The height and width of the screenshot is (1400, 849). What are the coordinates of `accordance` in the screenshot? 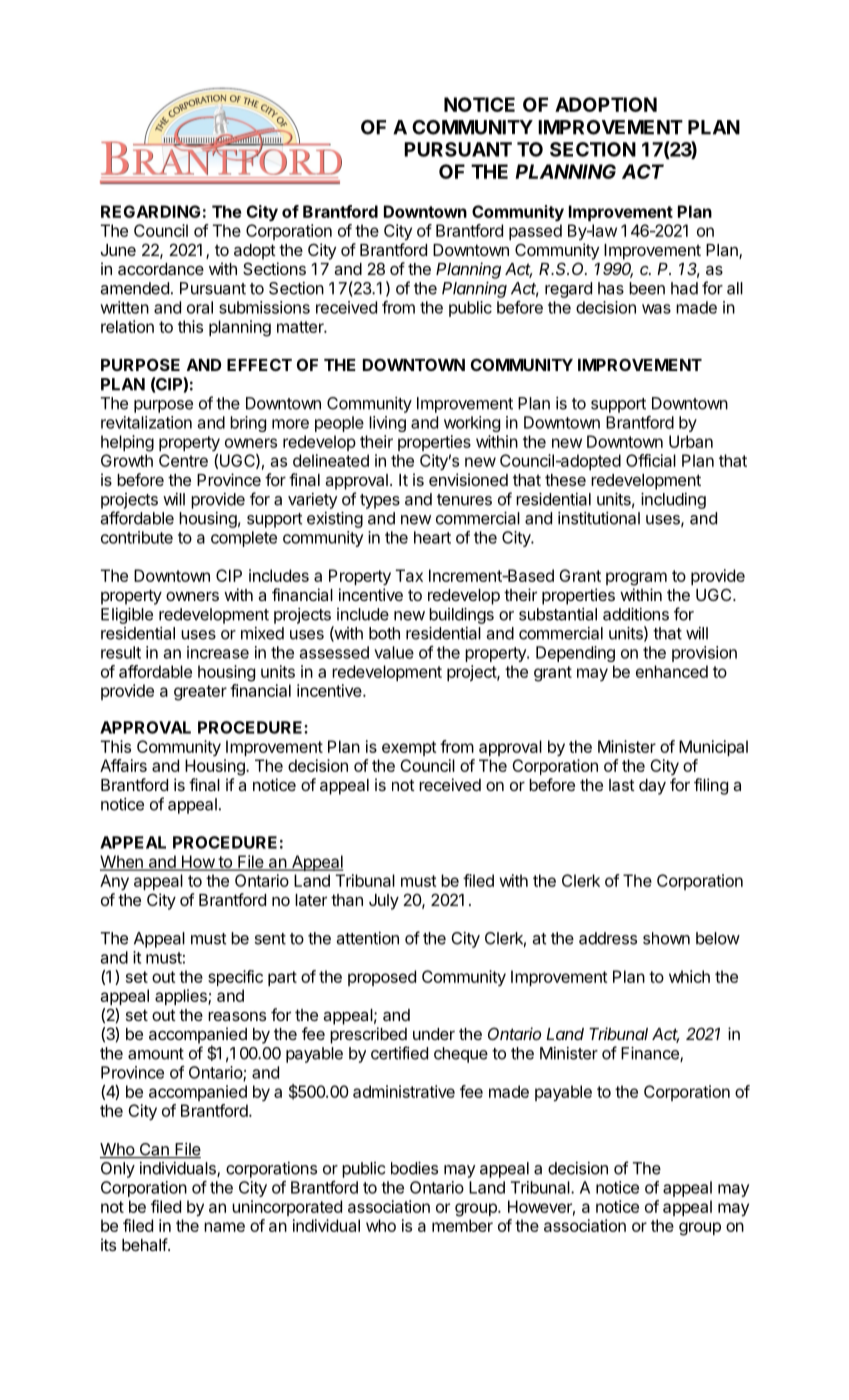 It's located at (161, 269).
